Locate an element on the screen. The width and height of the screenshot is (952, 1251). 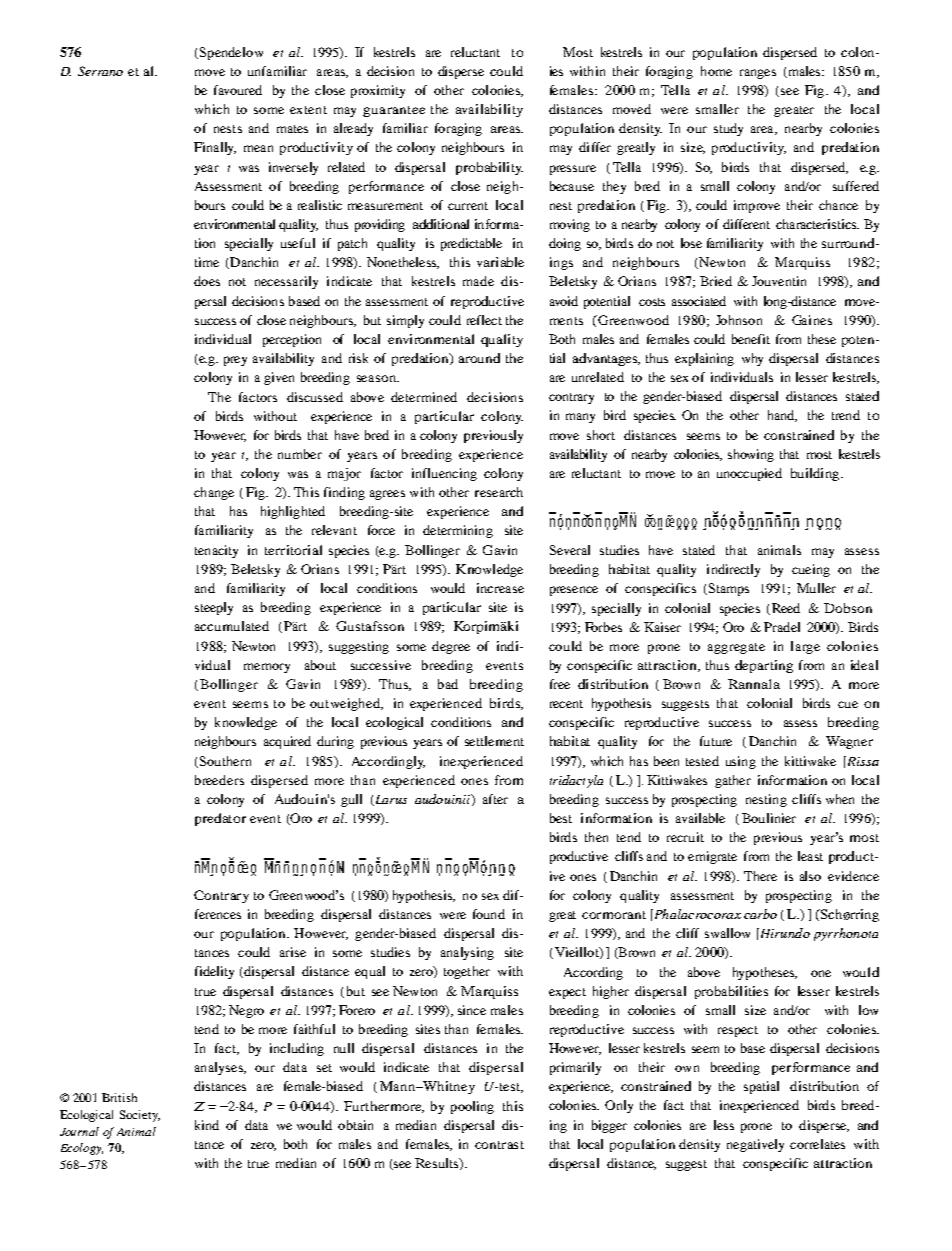
predator is located at coordinates (220, 819).
